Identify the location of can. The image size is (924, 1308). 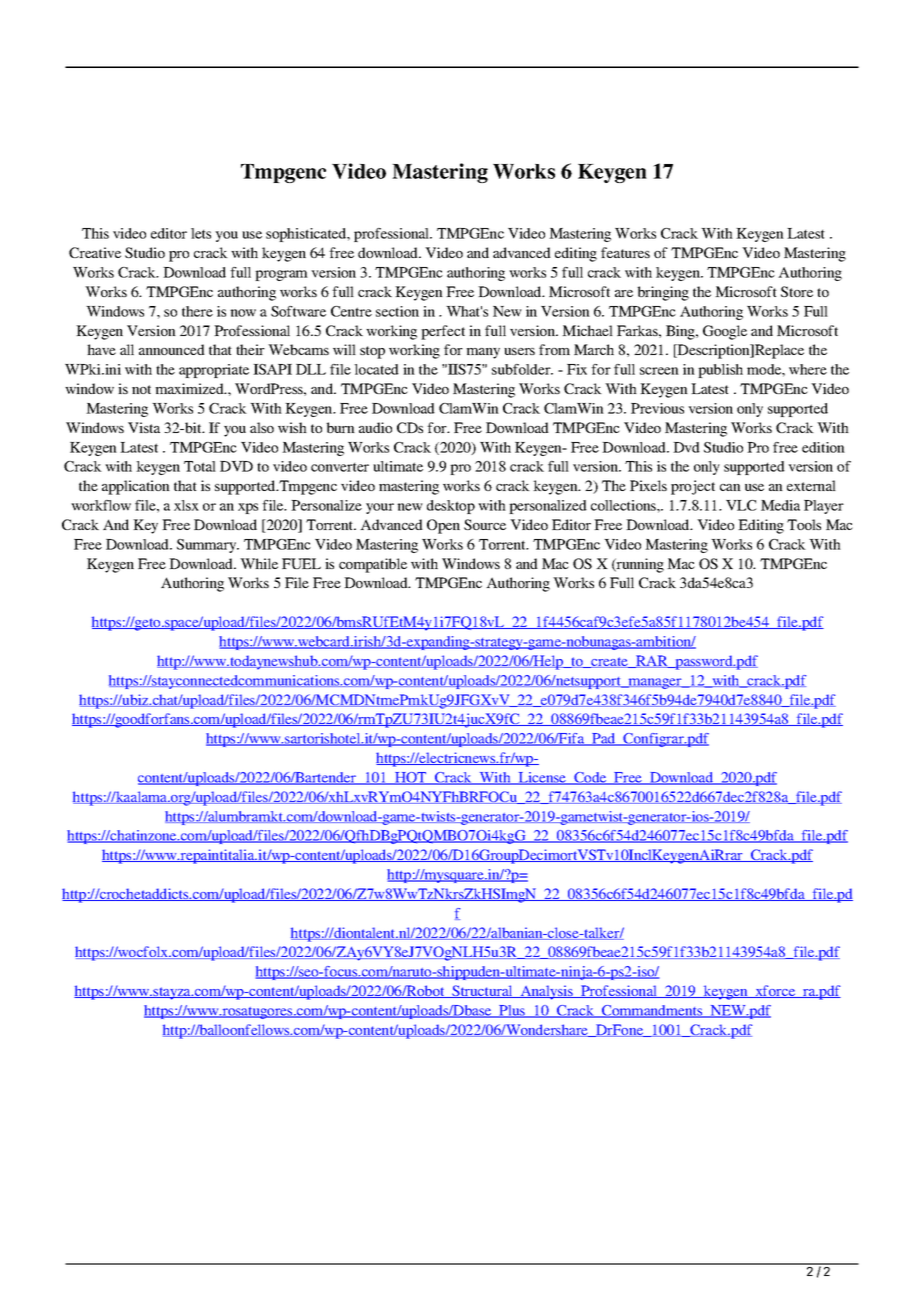
(730, 487).
